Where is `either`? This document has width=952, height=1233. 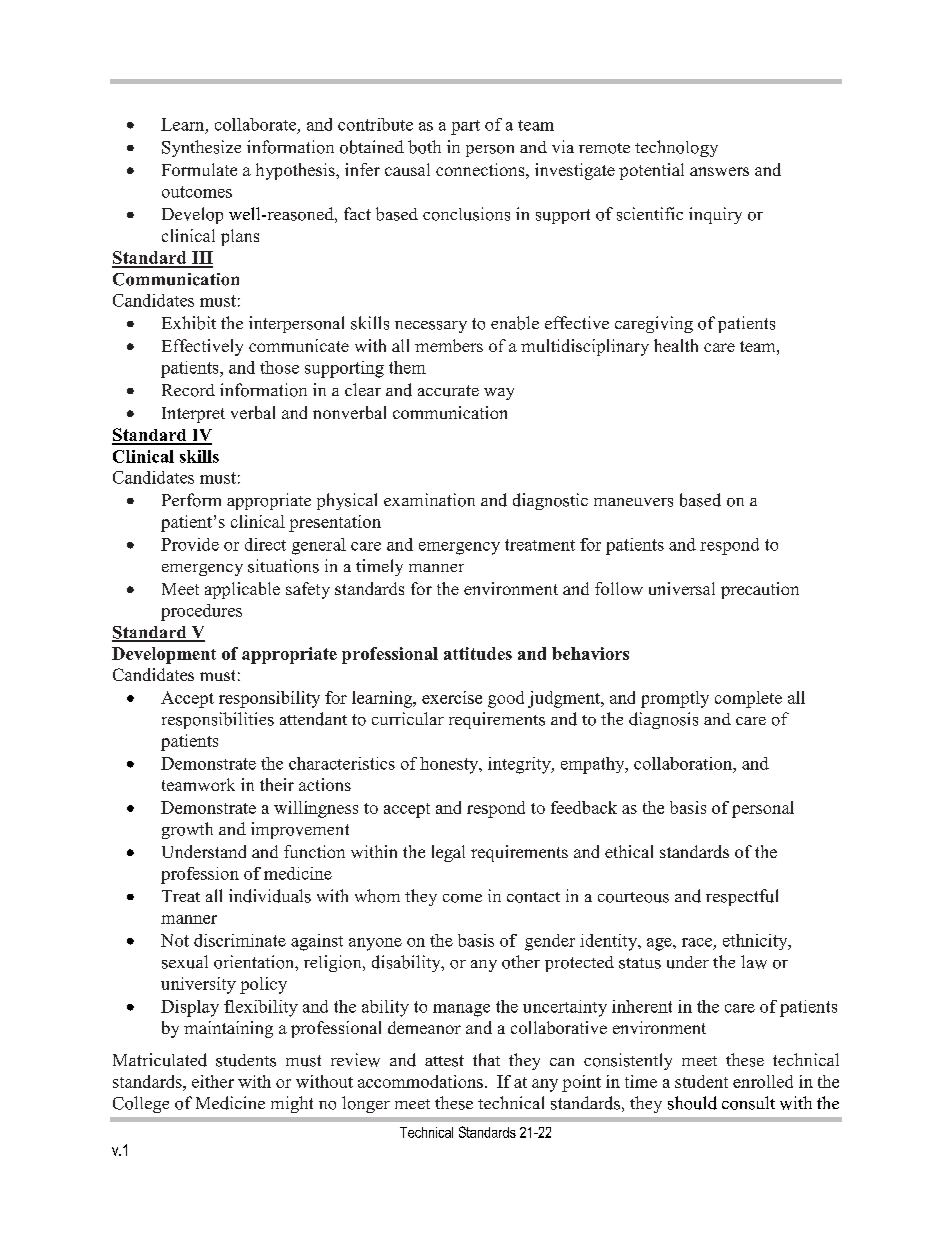 either is located at coordinates (213, 1081).
